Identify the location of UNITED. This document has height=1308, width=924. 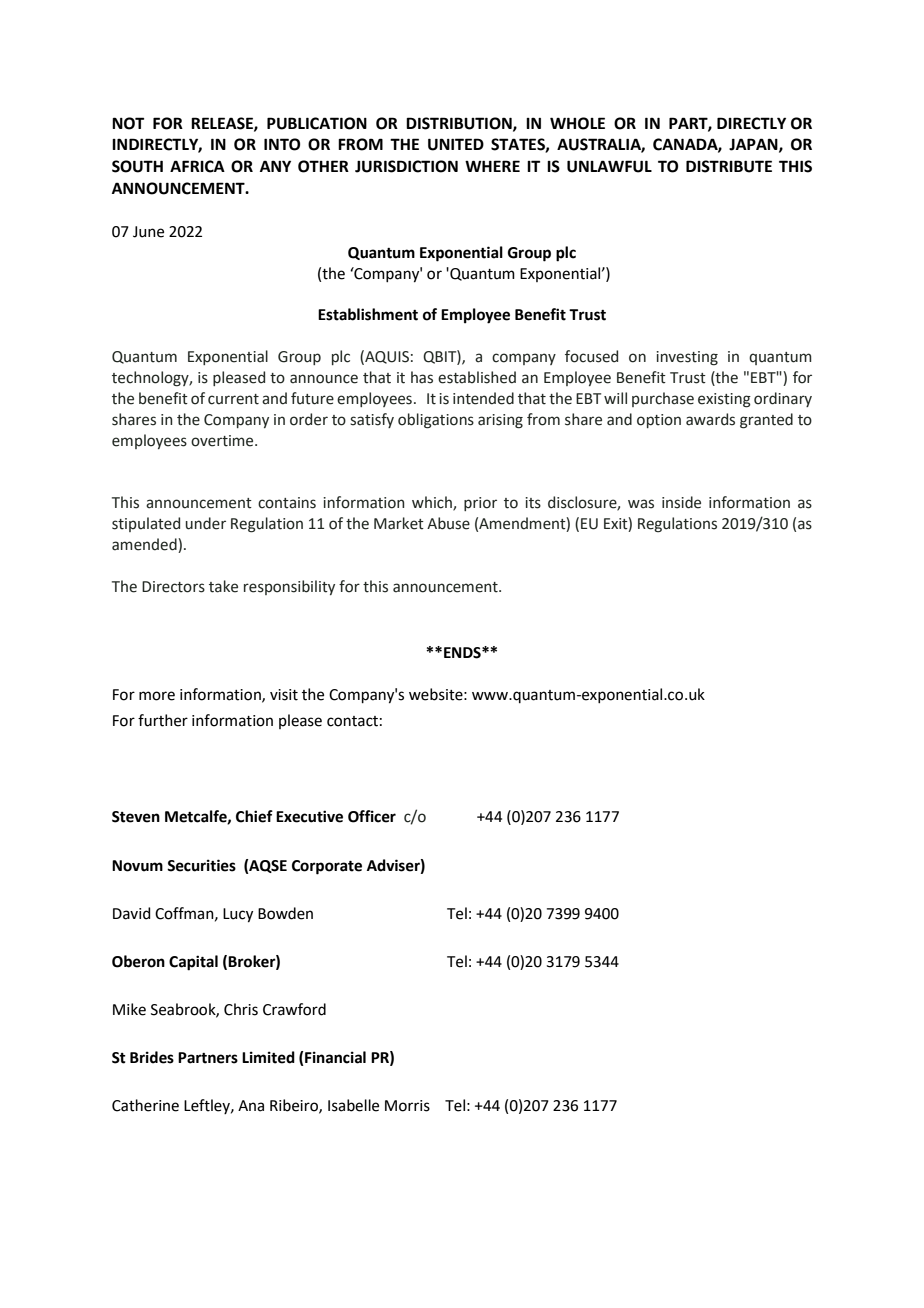
(456, 144).
